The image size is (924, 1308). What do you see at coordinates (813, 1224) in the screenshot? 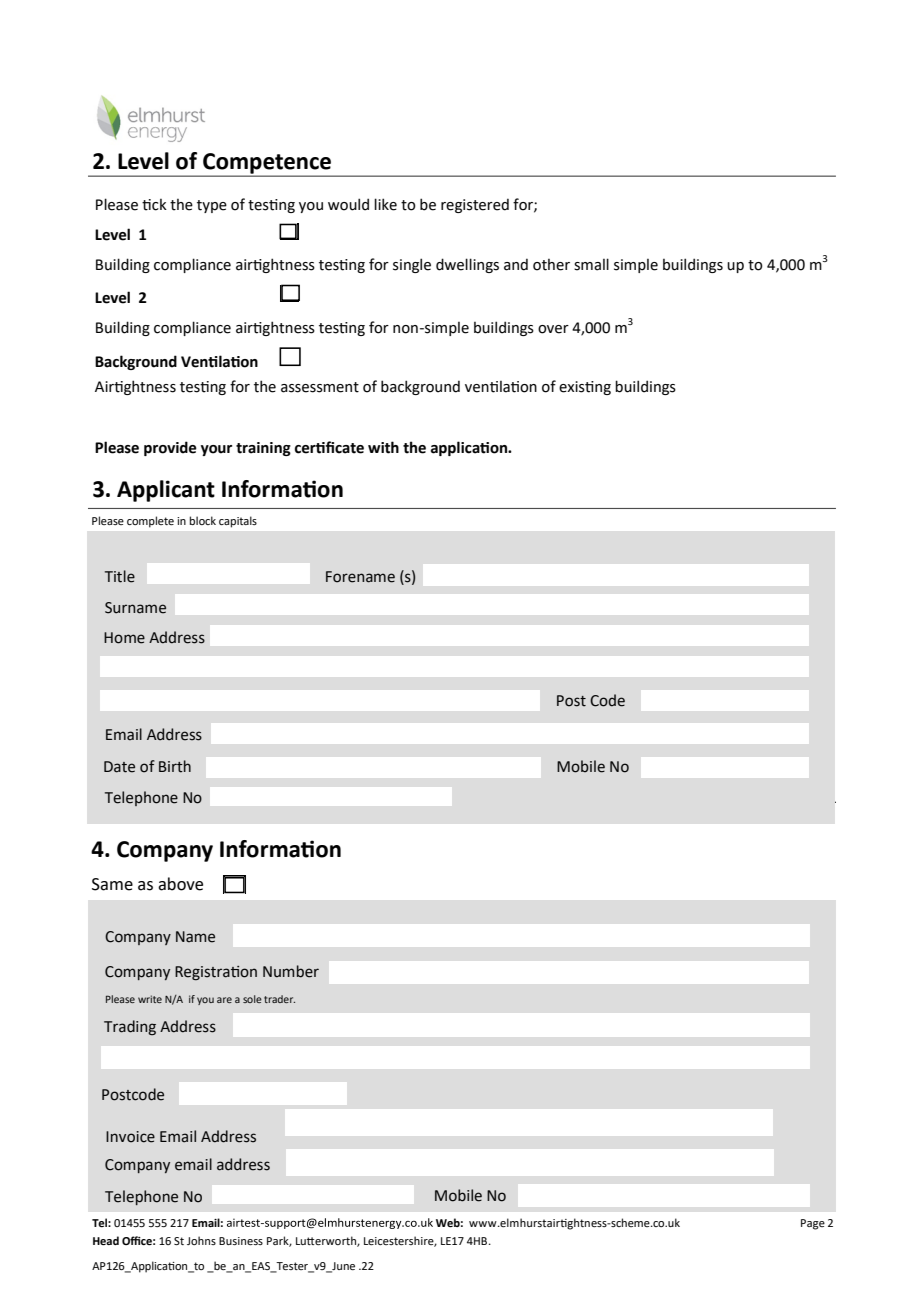
I see `Page` at bounding box center [813, 1224].
